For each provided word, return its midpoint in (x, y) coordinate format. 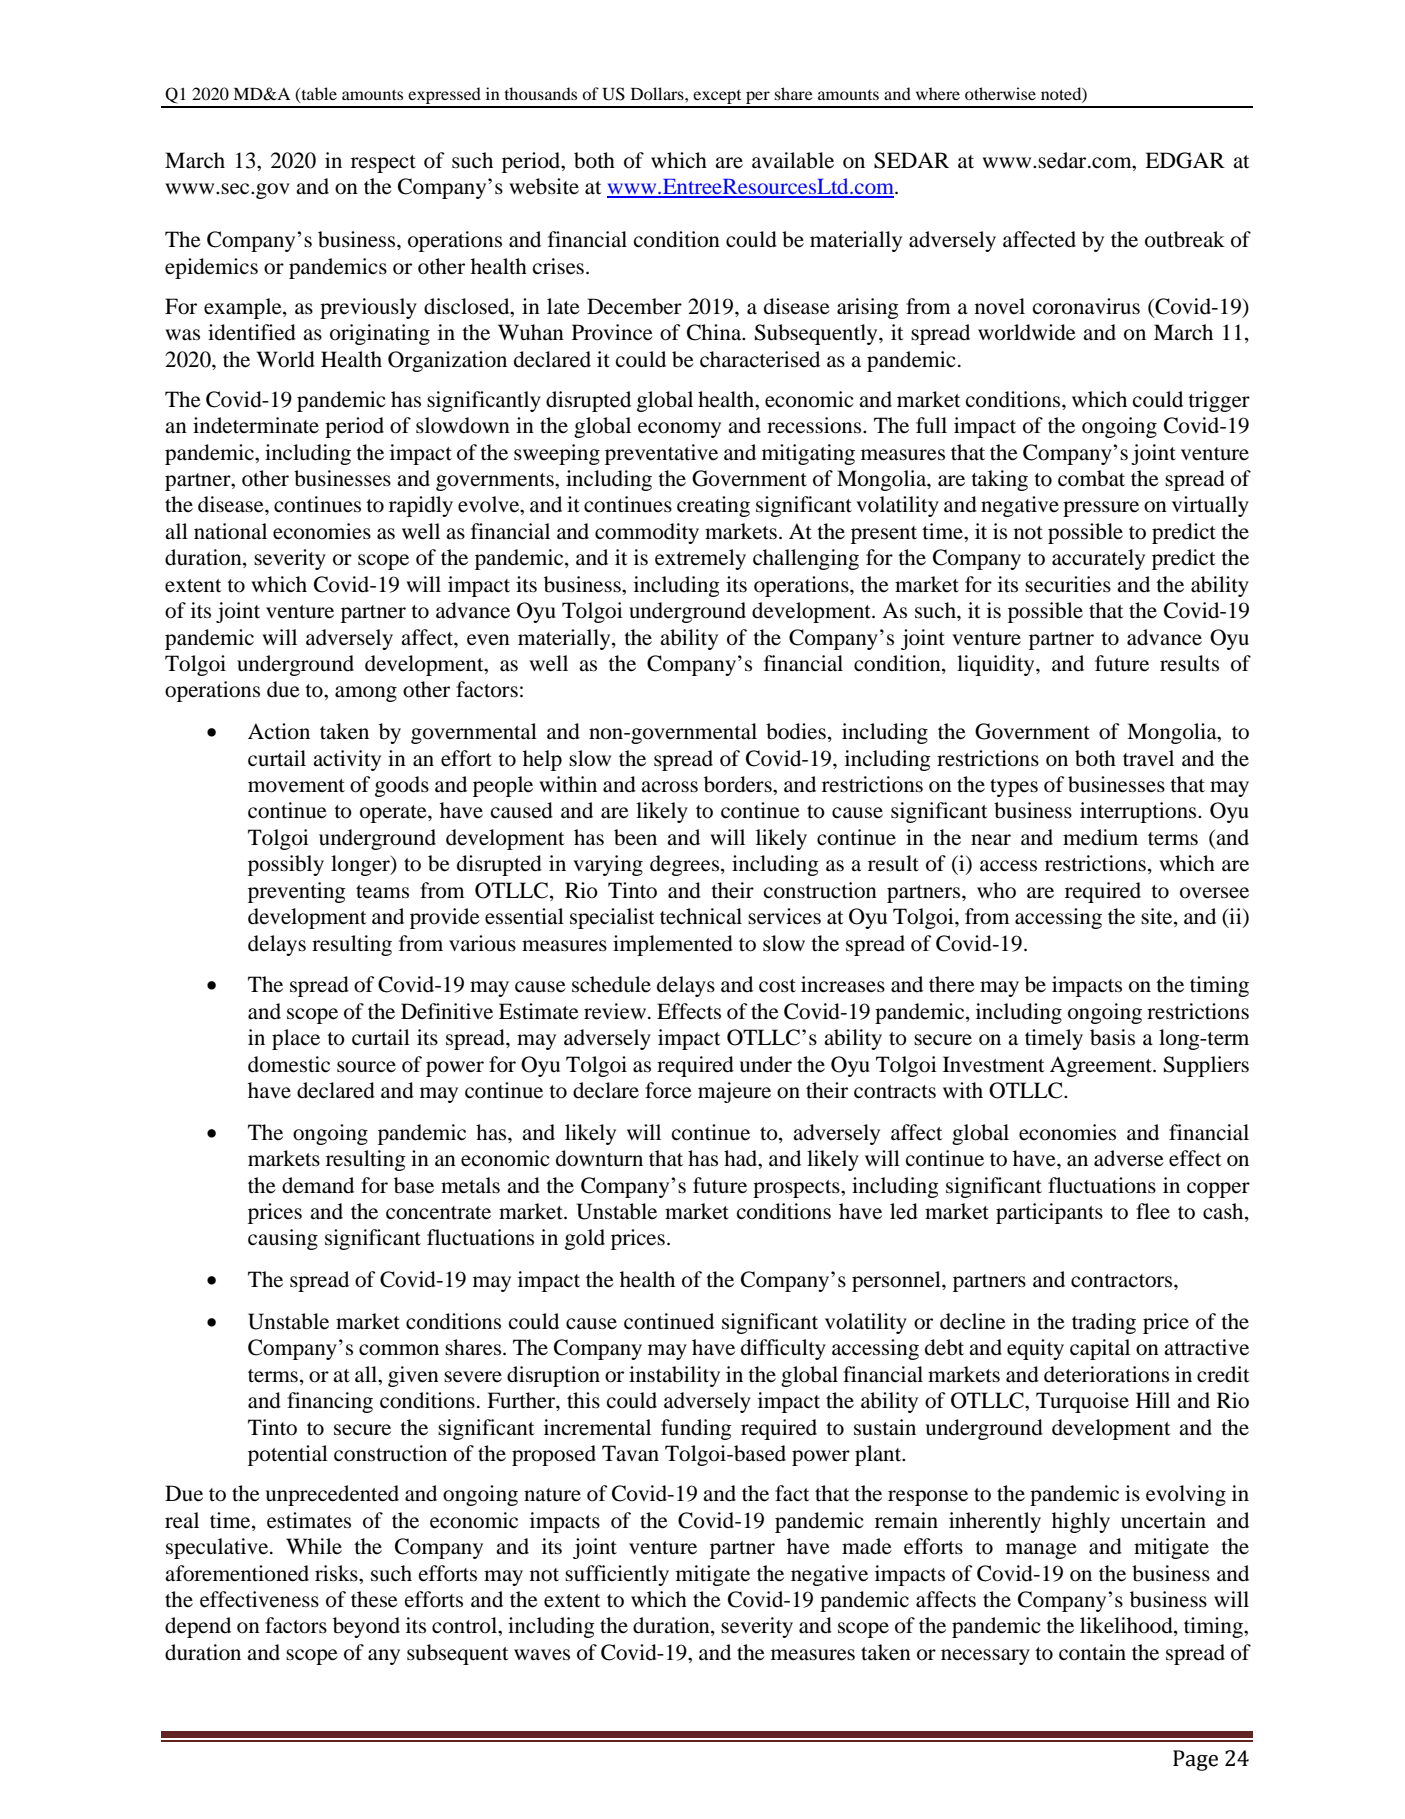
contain (1092, 1652)
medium (1100, 837)
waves (542, 1655)
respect (383, 164)
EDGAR (1185, 160)
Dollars (658, 93)
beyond (366, 1627)
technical (701, 916)
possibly (286, 865)
